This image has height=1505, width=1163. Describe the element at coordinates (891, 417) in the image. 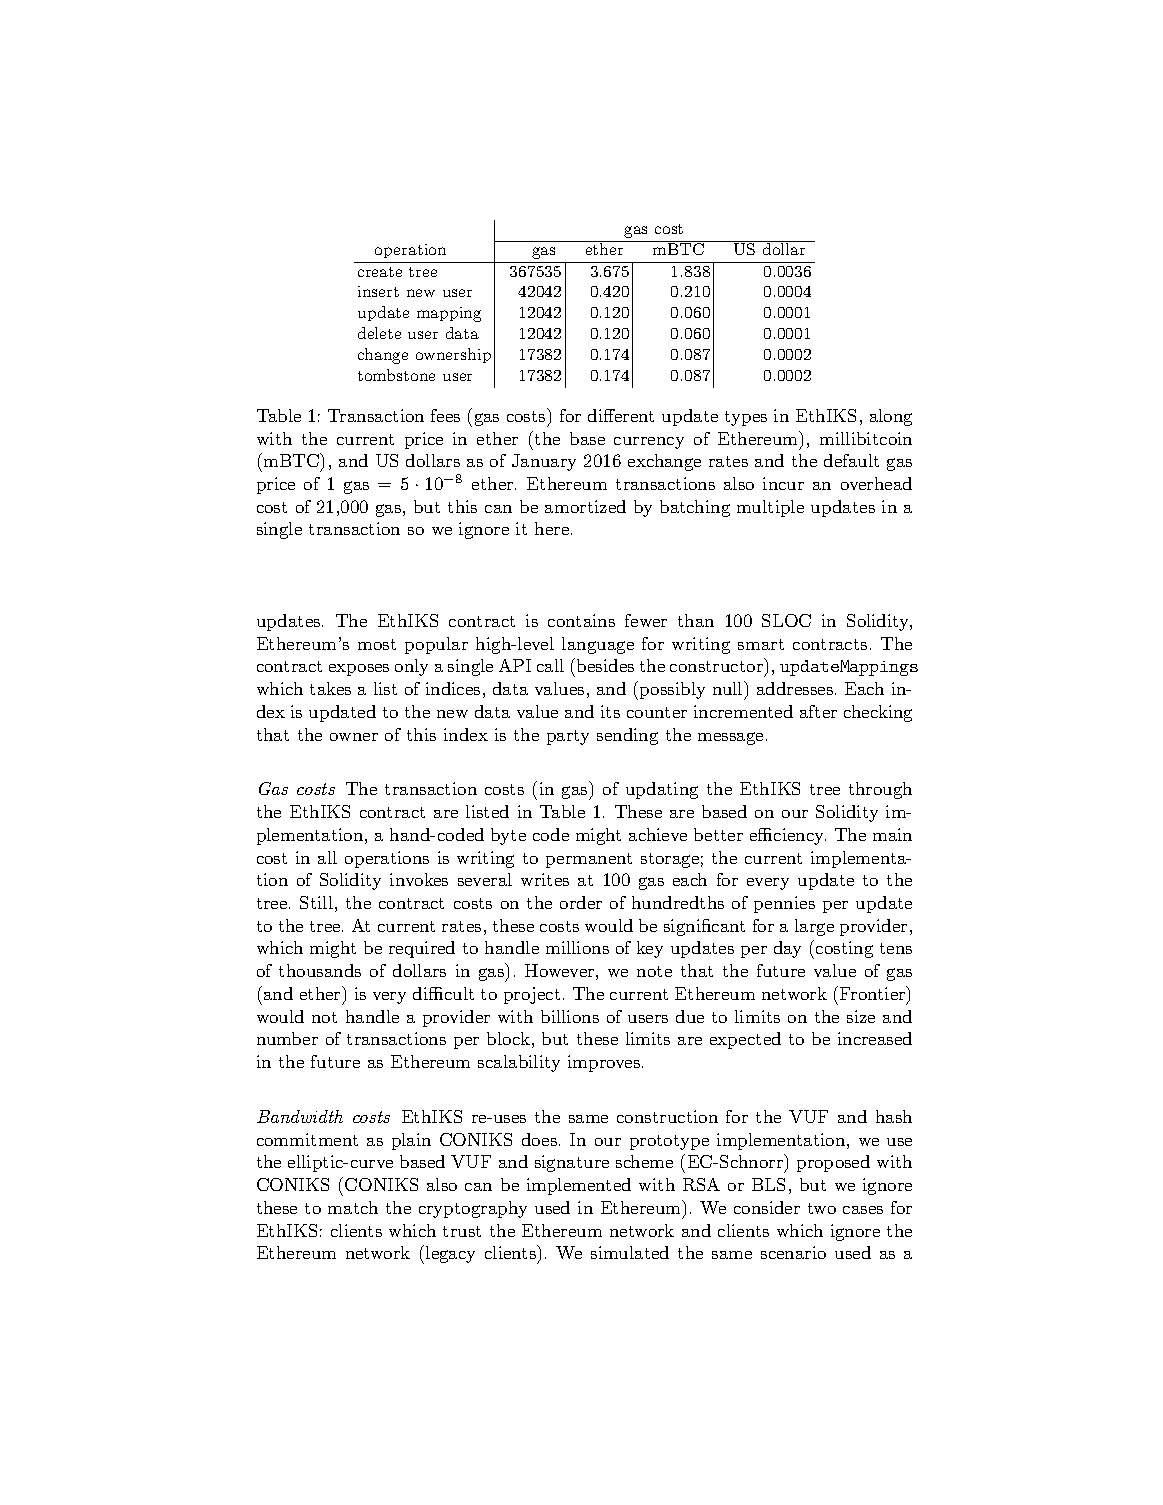

I see `along` at that location.
